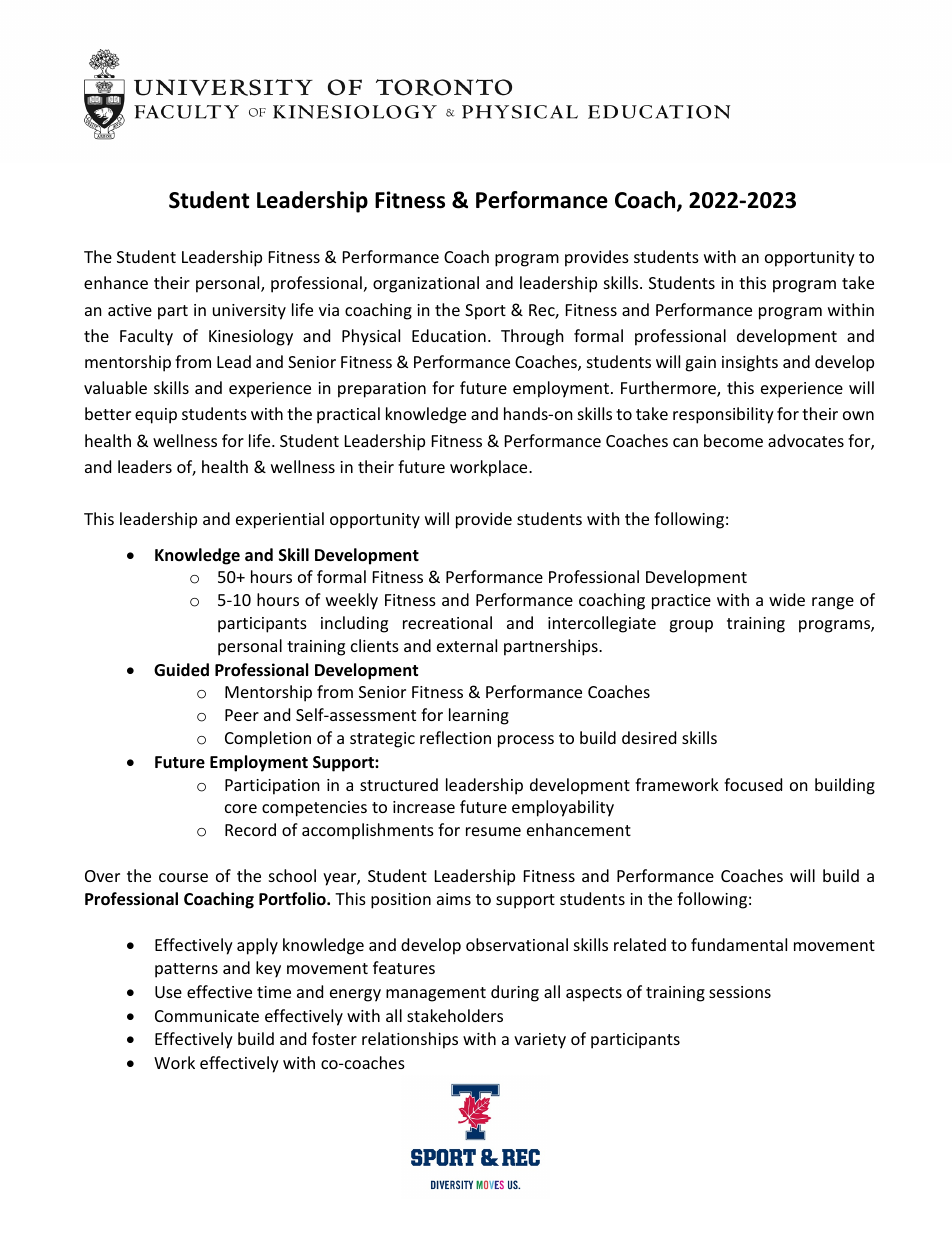  I want to click on group, so click(691, 626).
